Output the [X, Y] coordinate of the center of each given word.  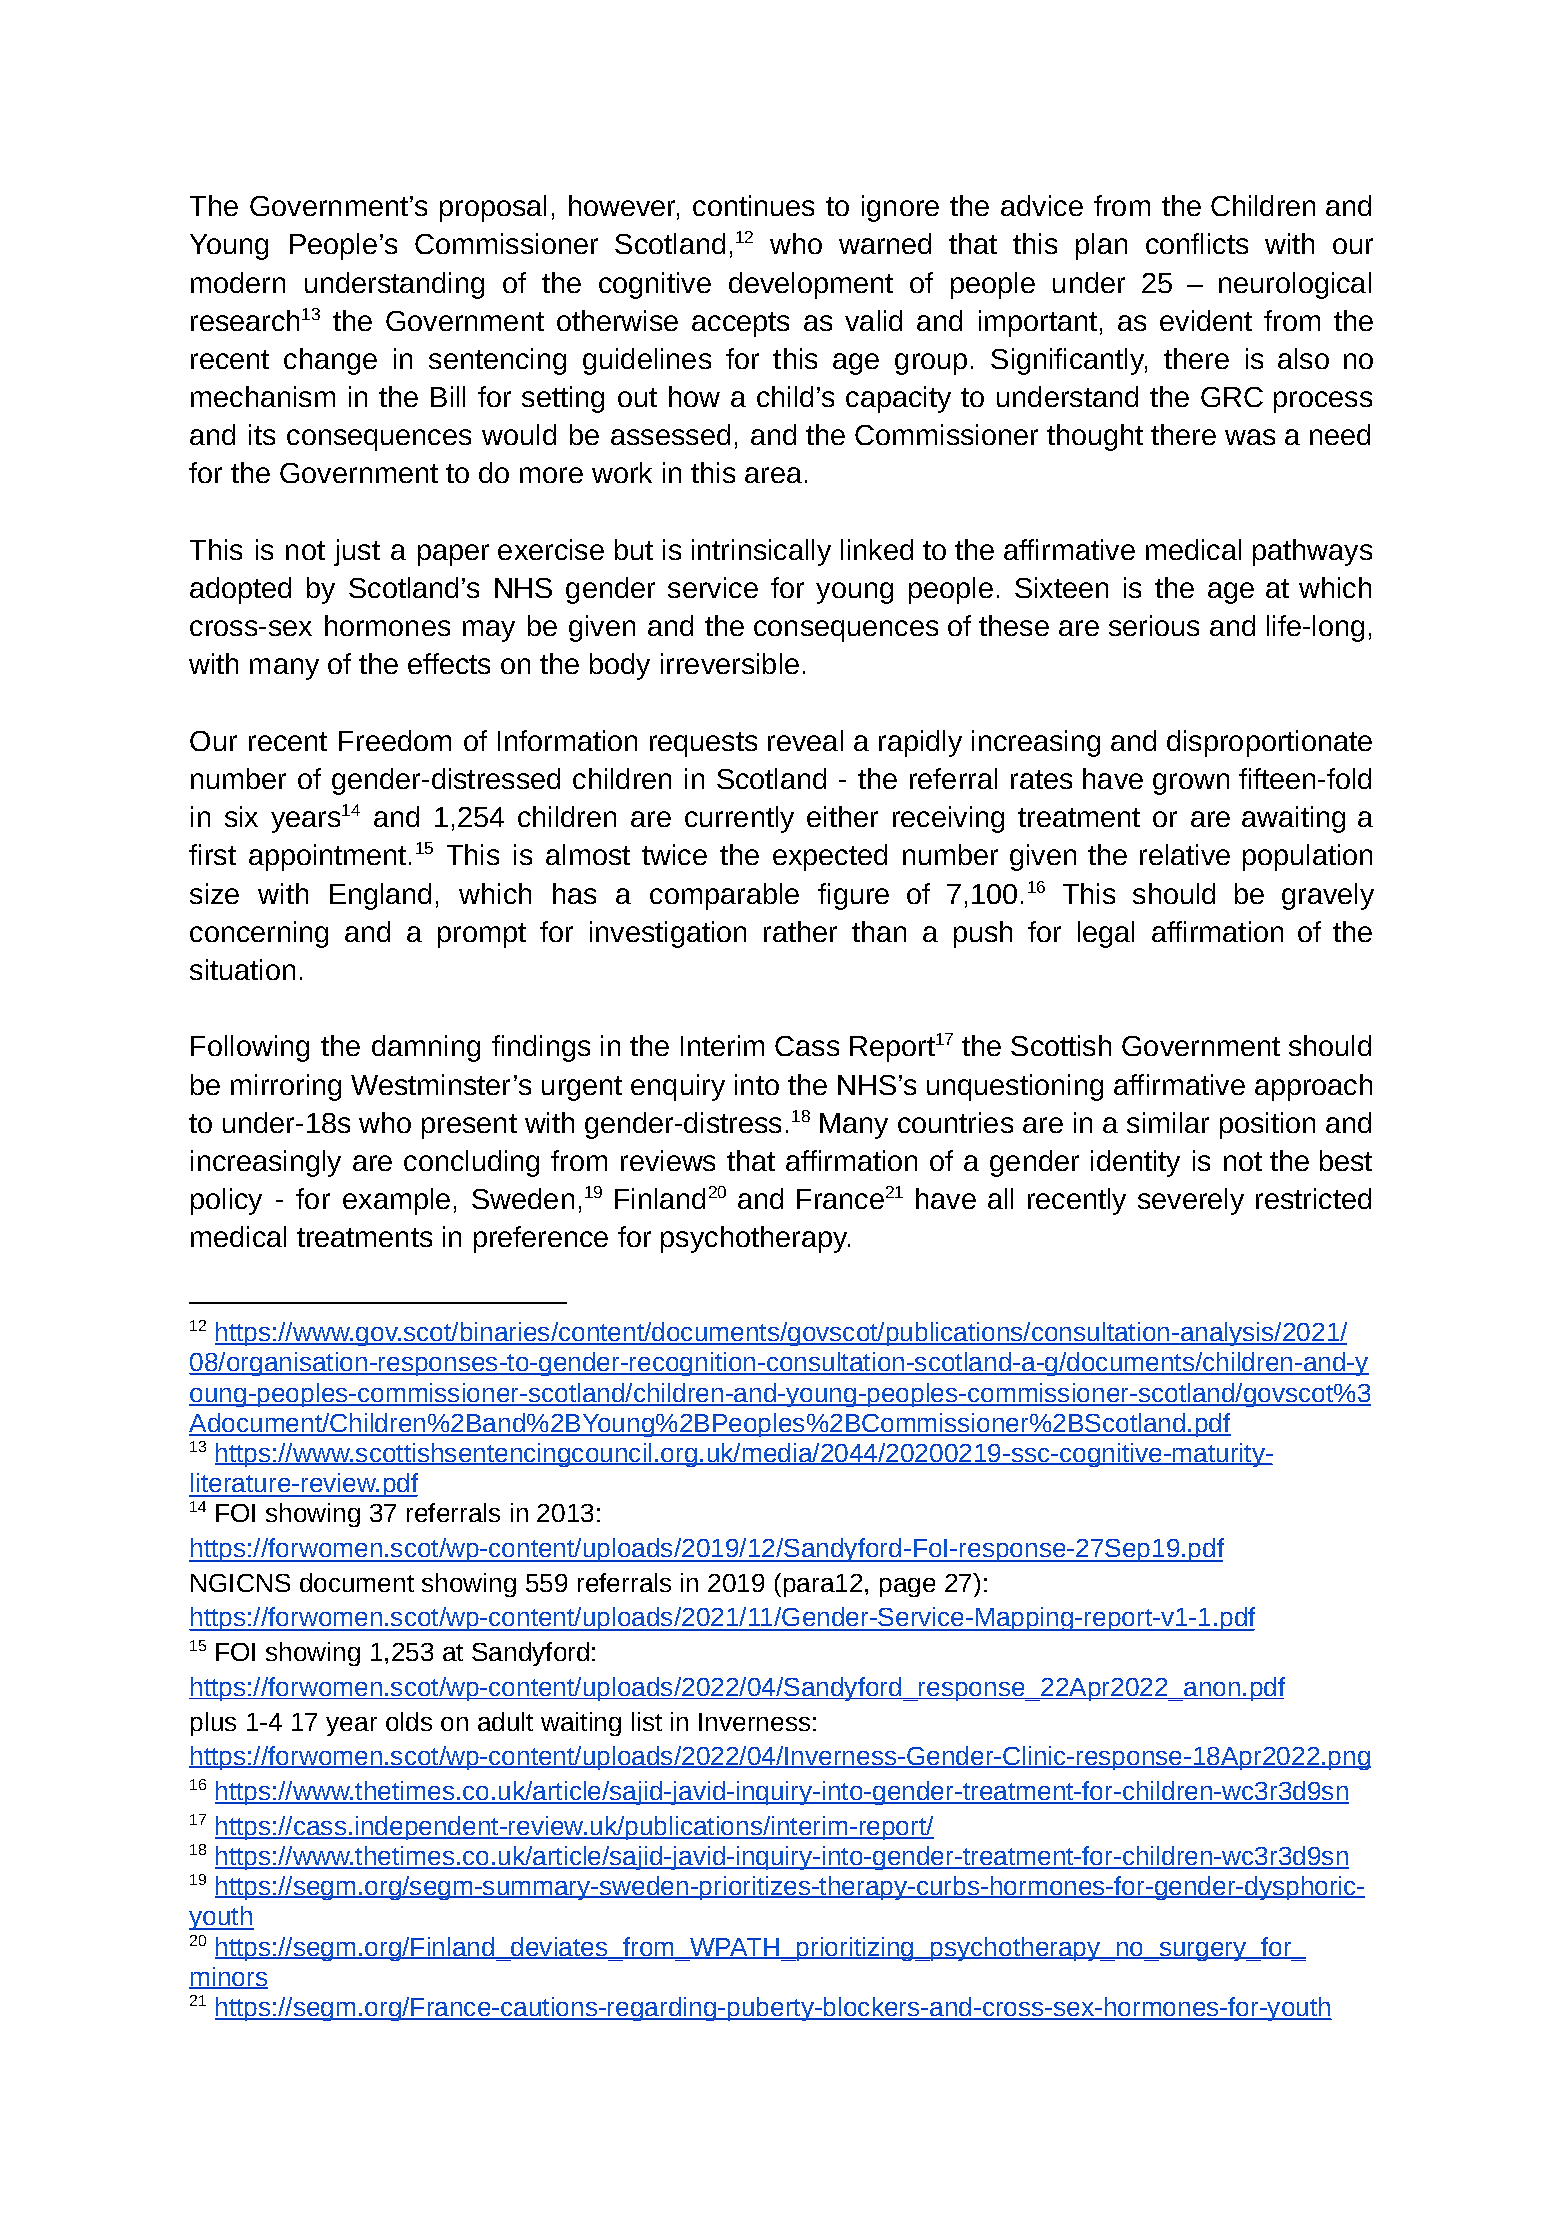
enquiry [678, 1087]
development [811, 285]
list [647, 1721]
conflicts [1197, 243]
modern [238, 282]
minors [228, 1977]
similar [1168, 1122]
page [907, 1587]
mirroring [286, 1087]
